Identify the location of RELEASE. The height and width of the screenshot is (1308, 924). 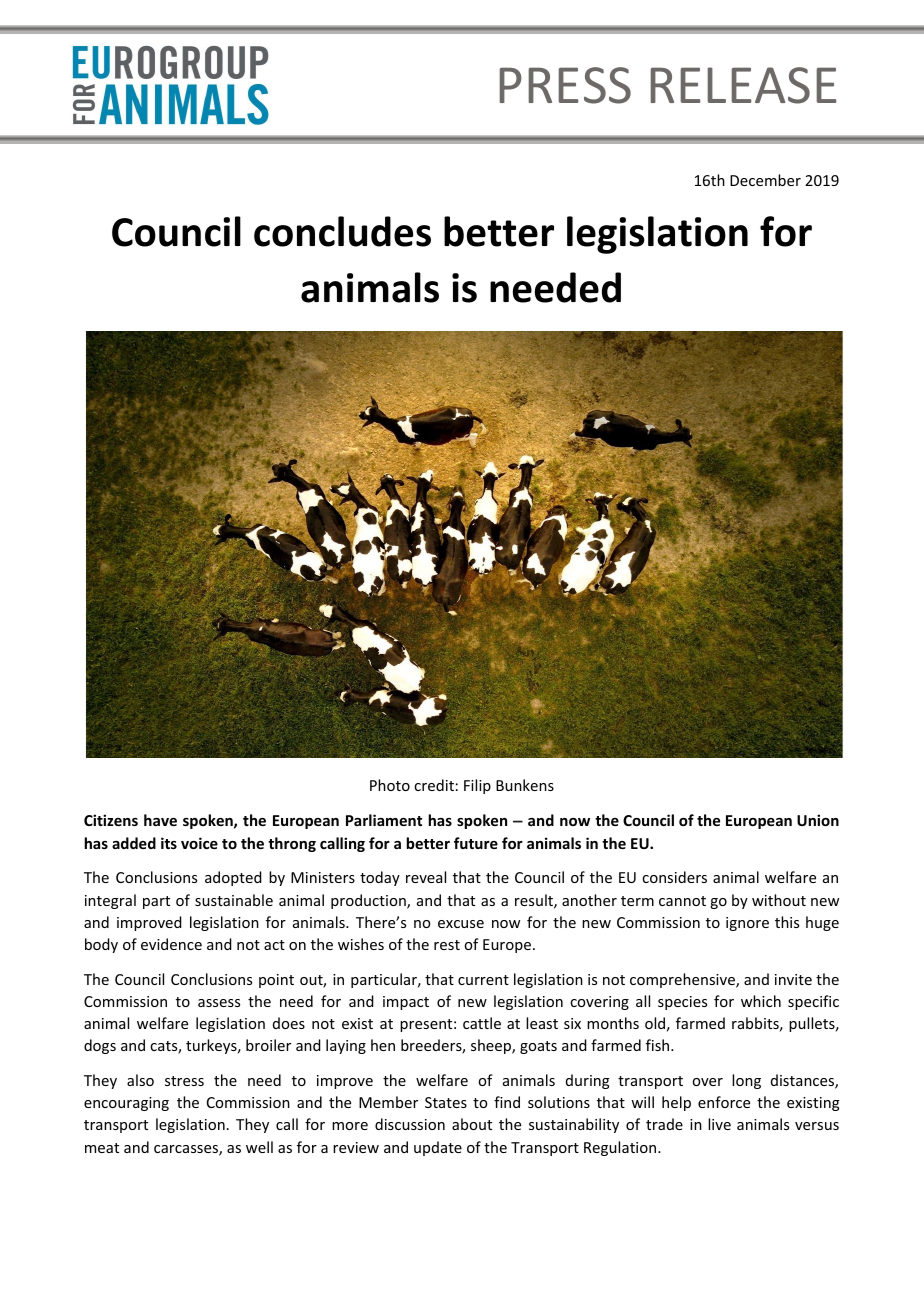
(743, 85).
